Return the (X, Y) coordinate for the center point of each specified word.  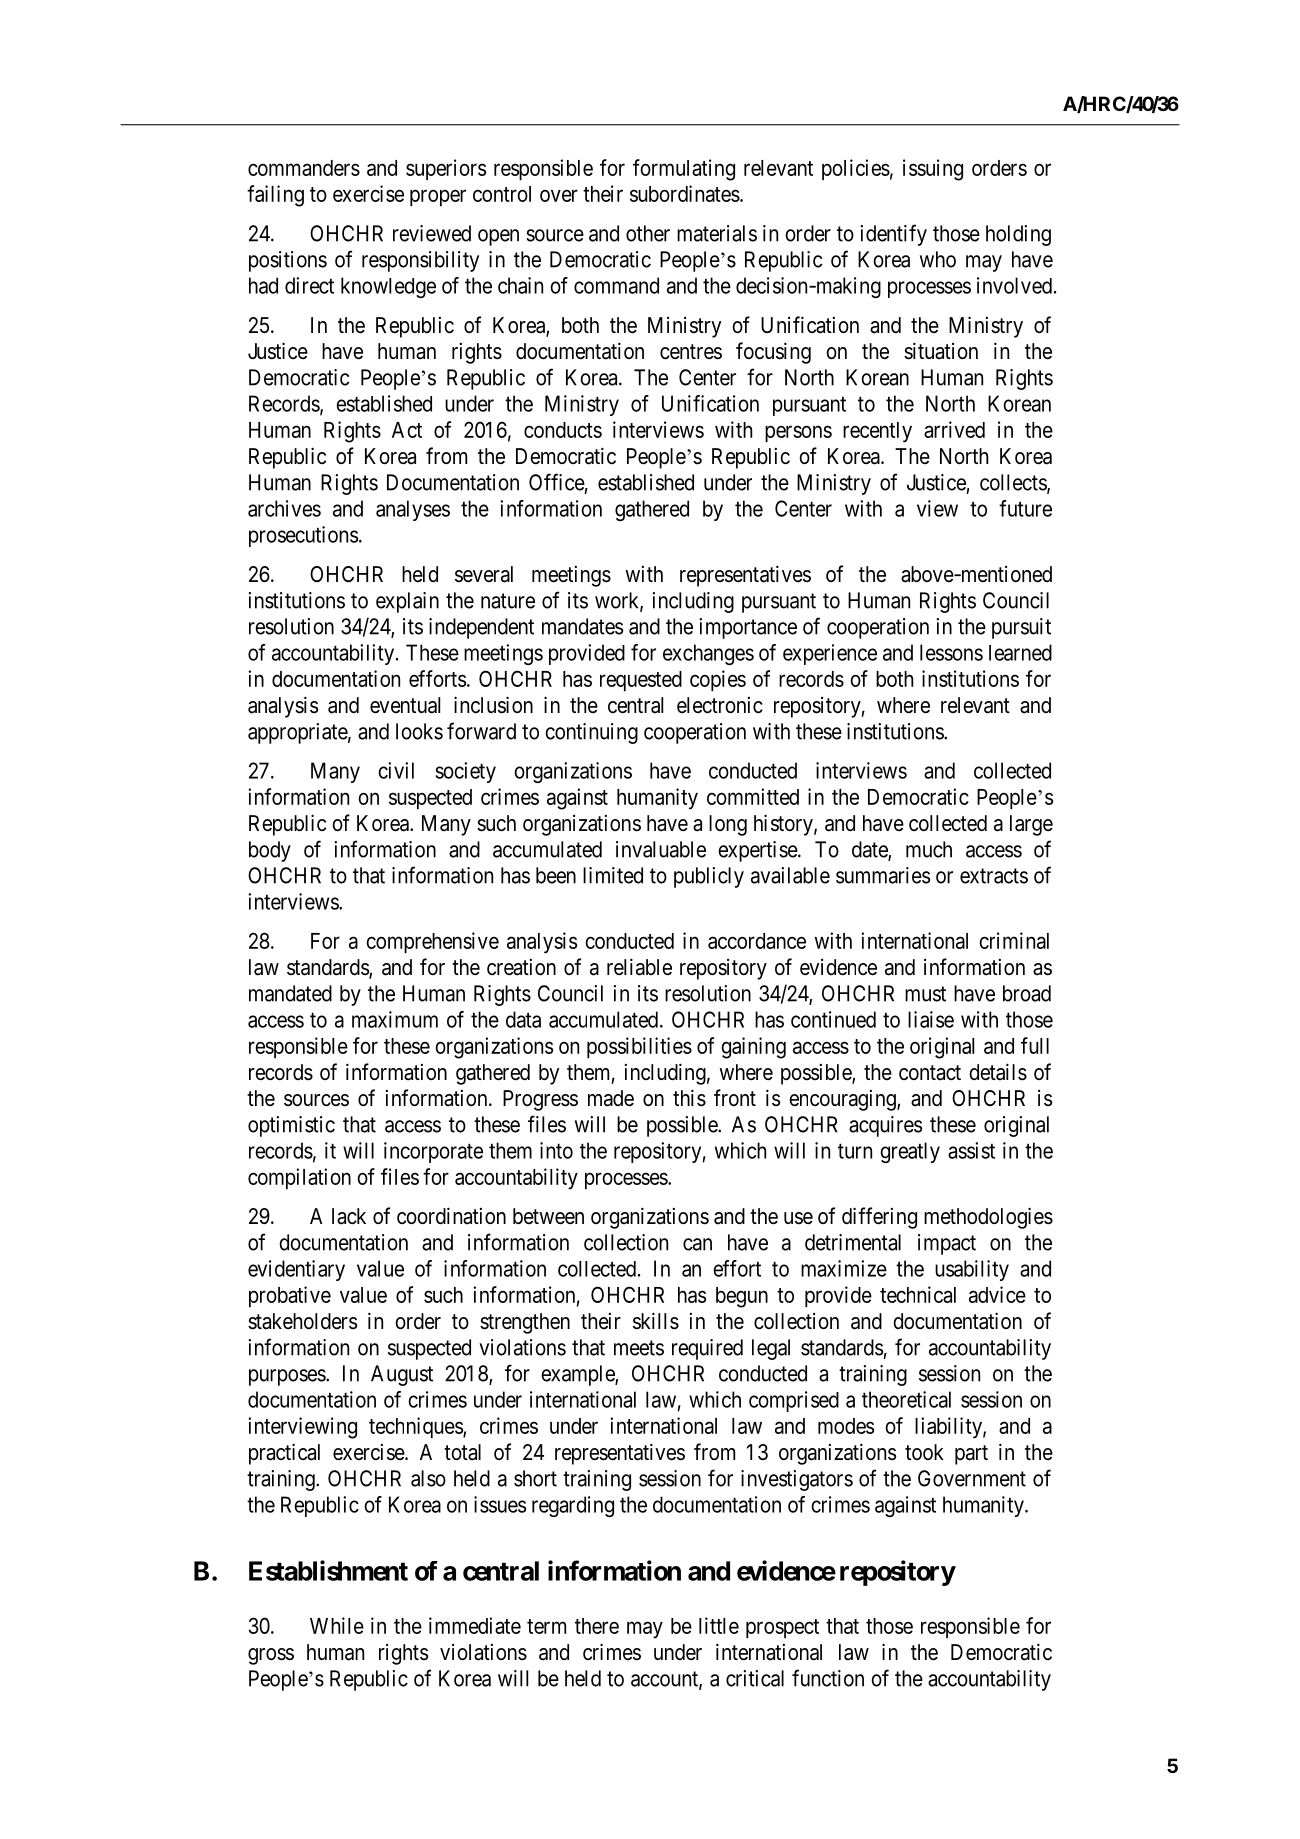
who (938, 259)
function (828, 1678)
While (337, 1625)
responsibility (420, 261)
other (648, 233)
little (719, 1625)
